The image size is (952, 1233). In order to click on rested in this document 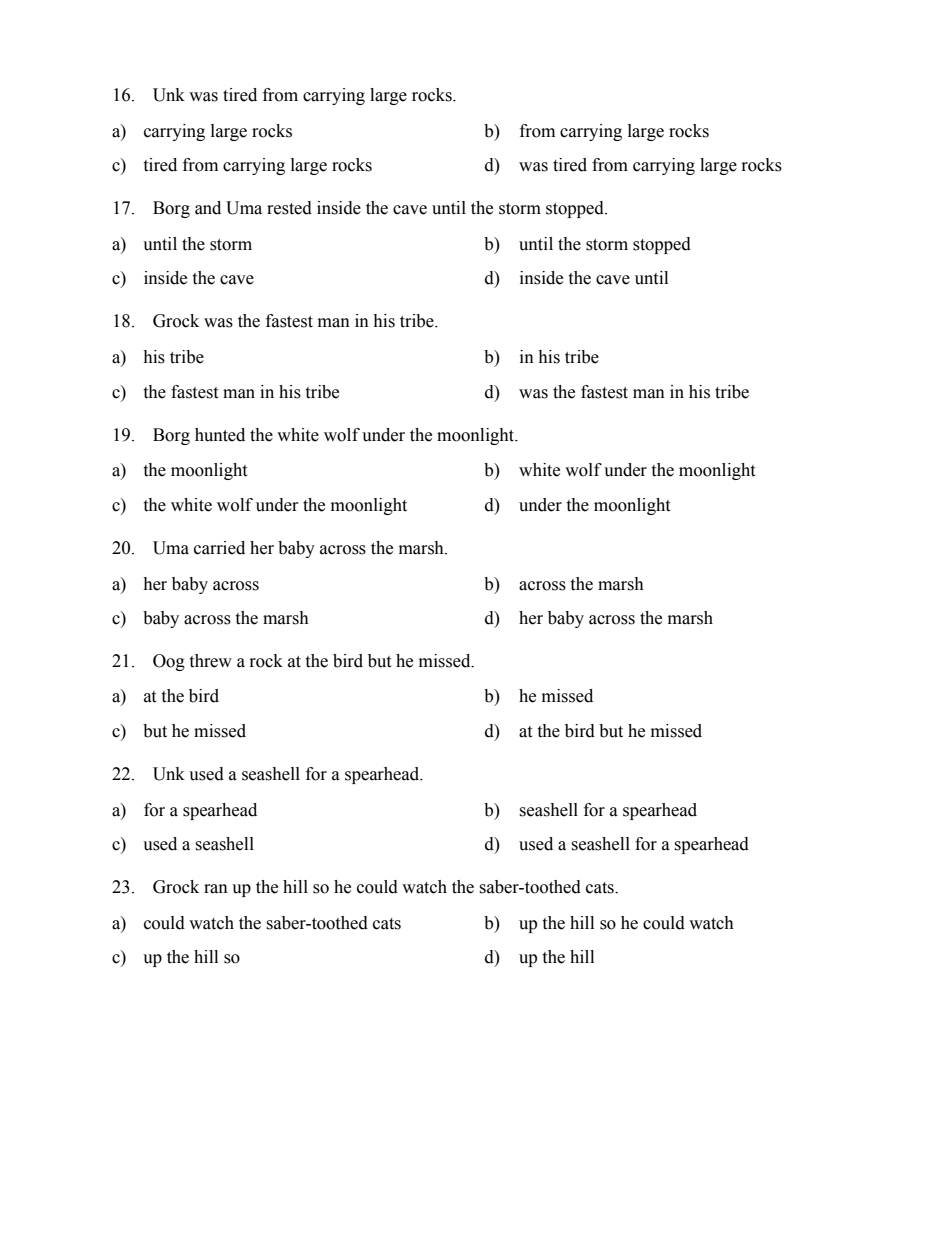, I will do `click(289, 208)`.
